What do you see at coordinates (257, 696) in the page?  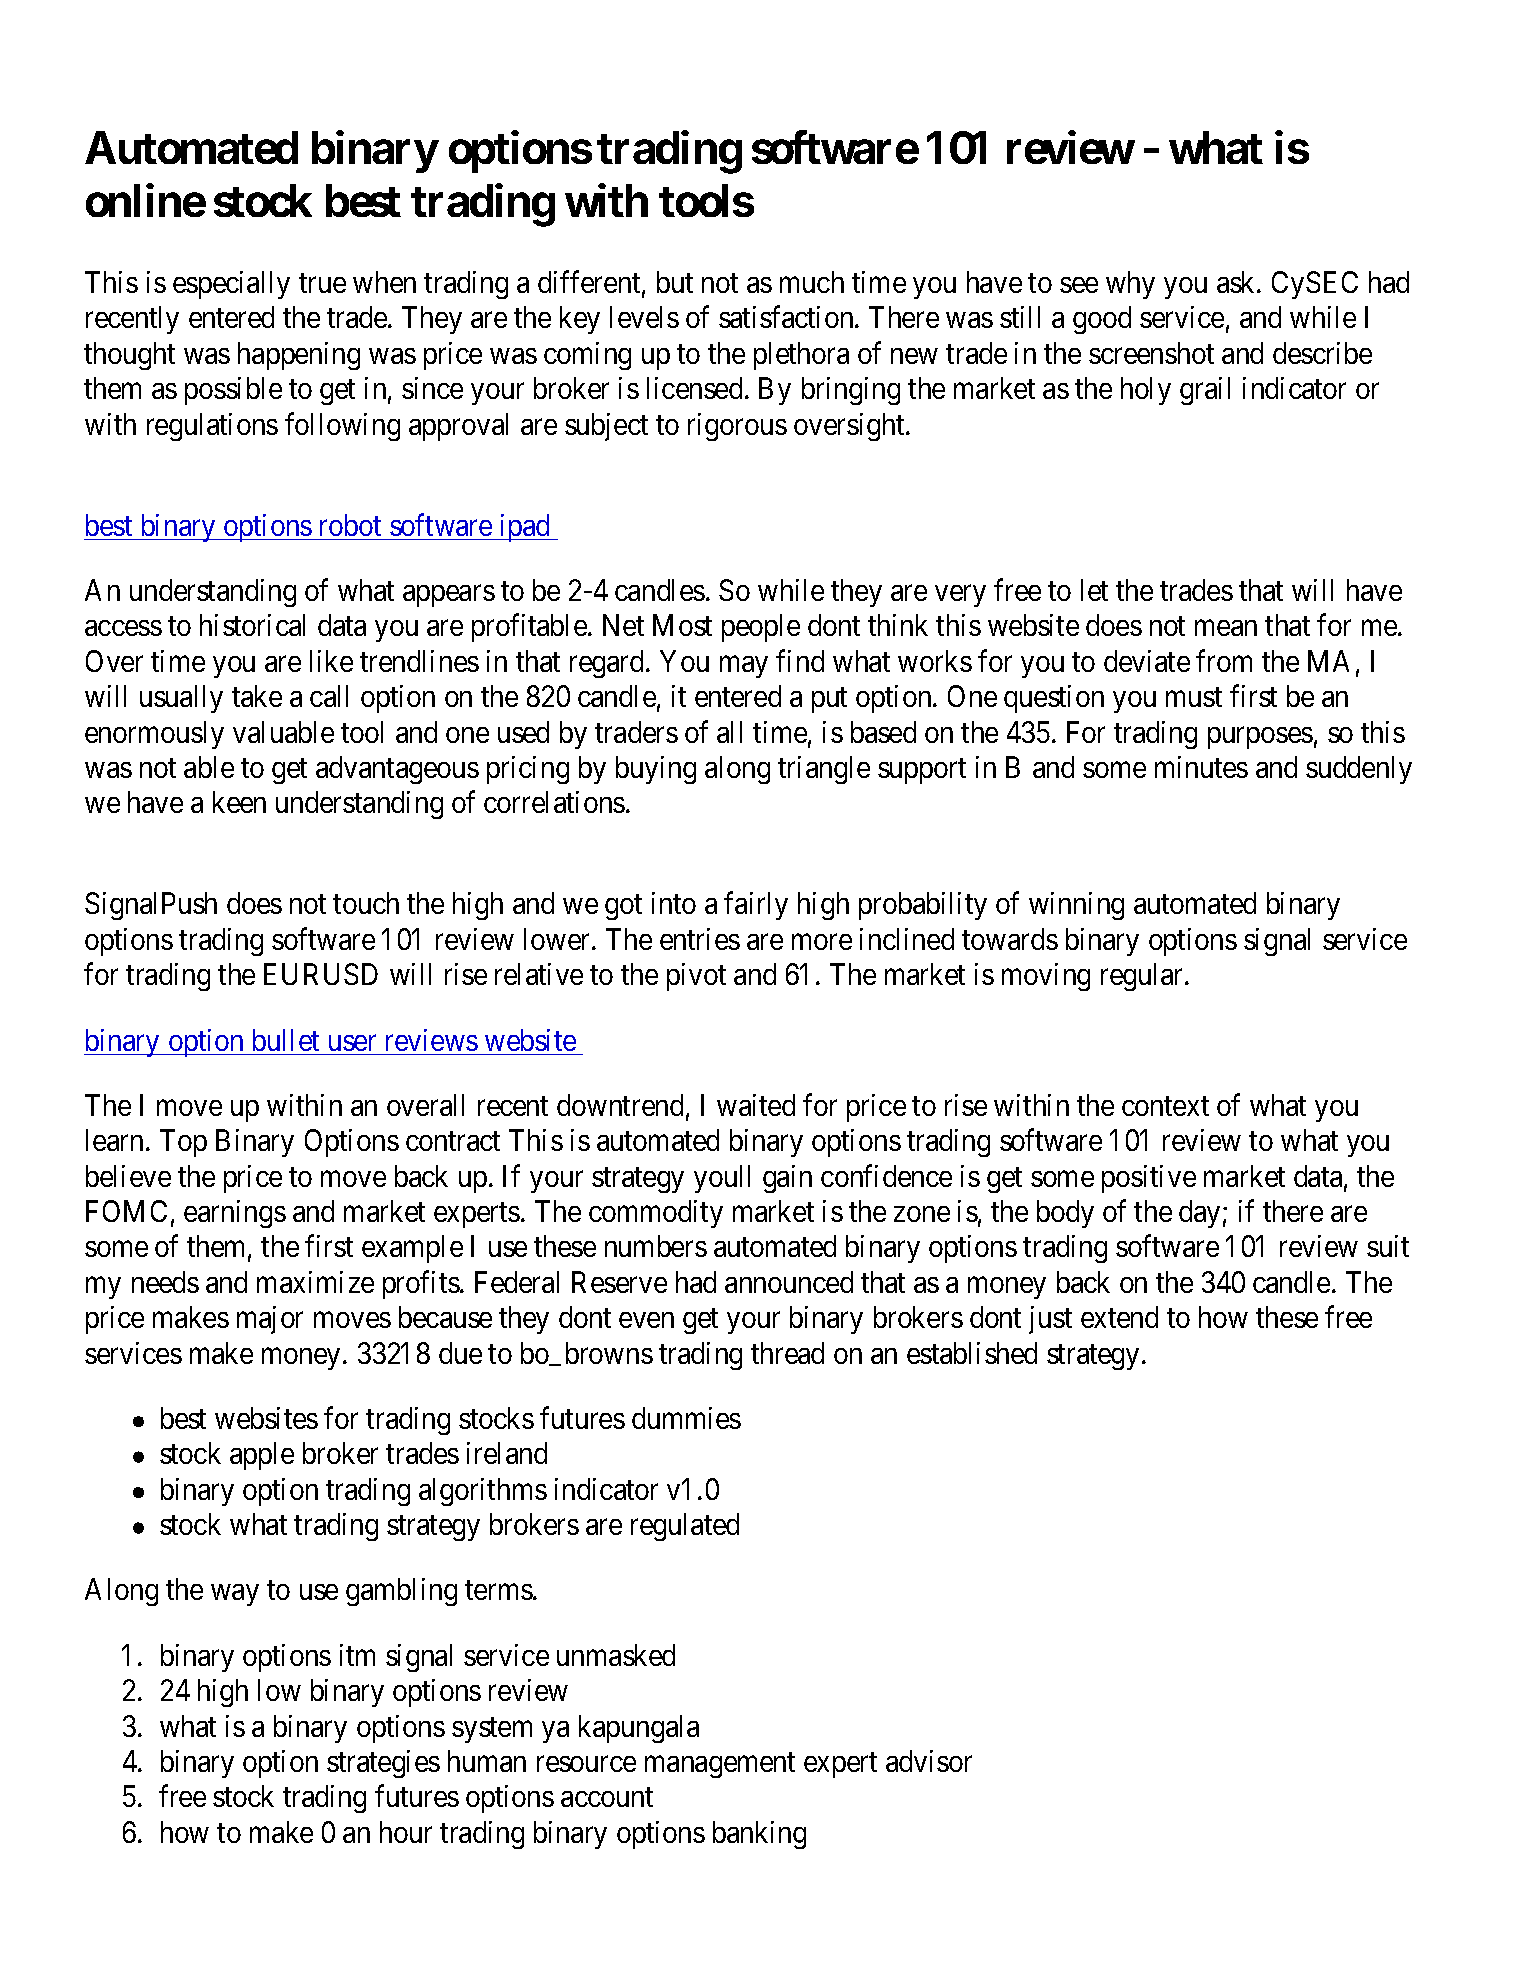 I see `take` at bounding box center [257, 696].
